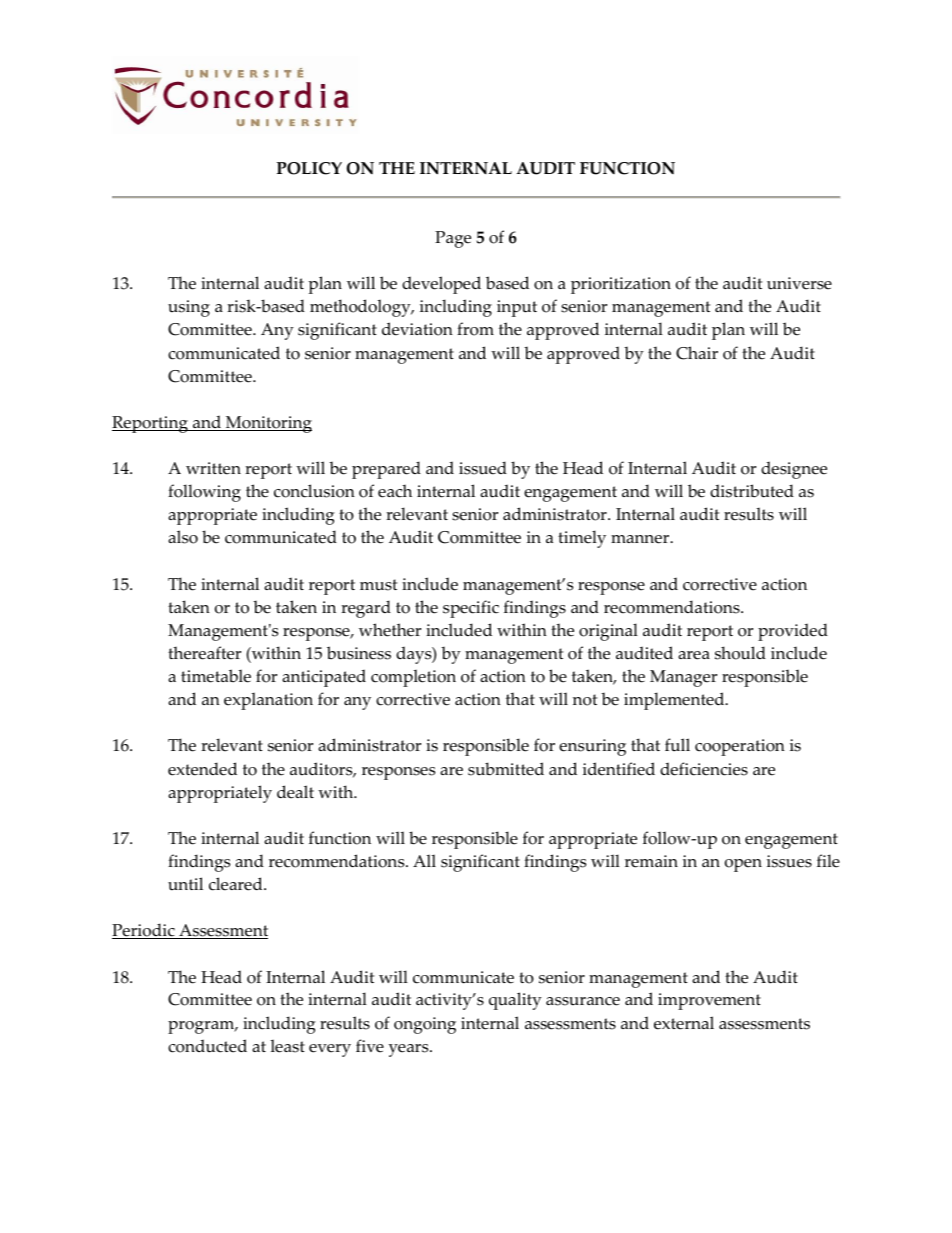 This page has width=952, height=1233. What do you see at coordinates (515, 1001) in the page?
I see `quality` at bounding box center [515, 1001].
